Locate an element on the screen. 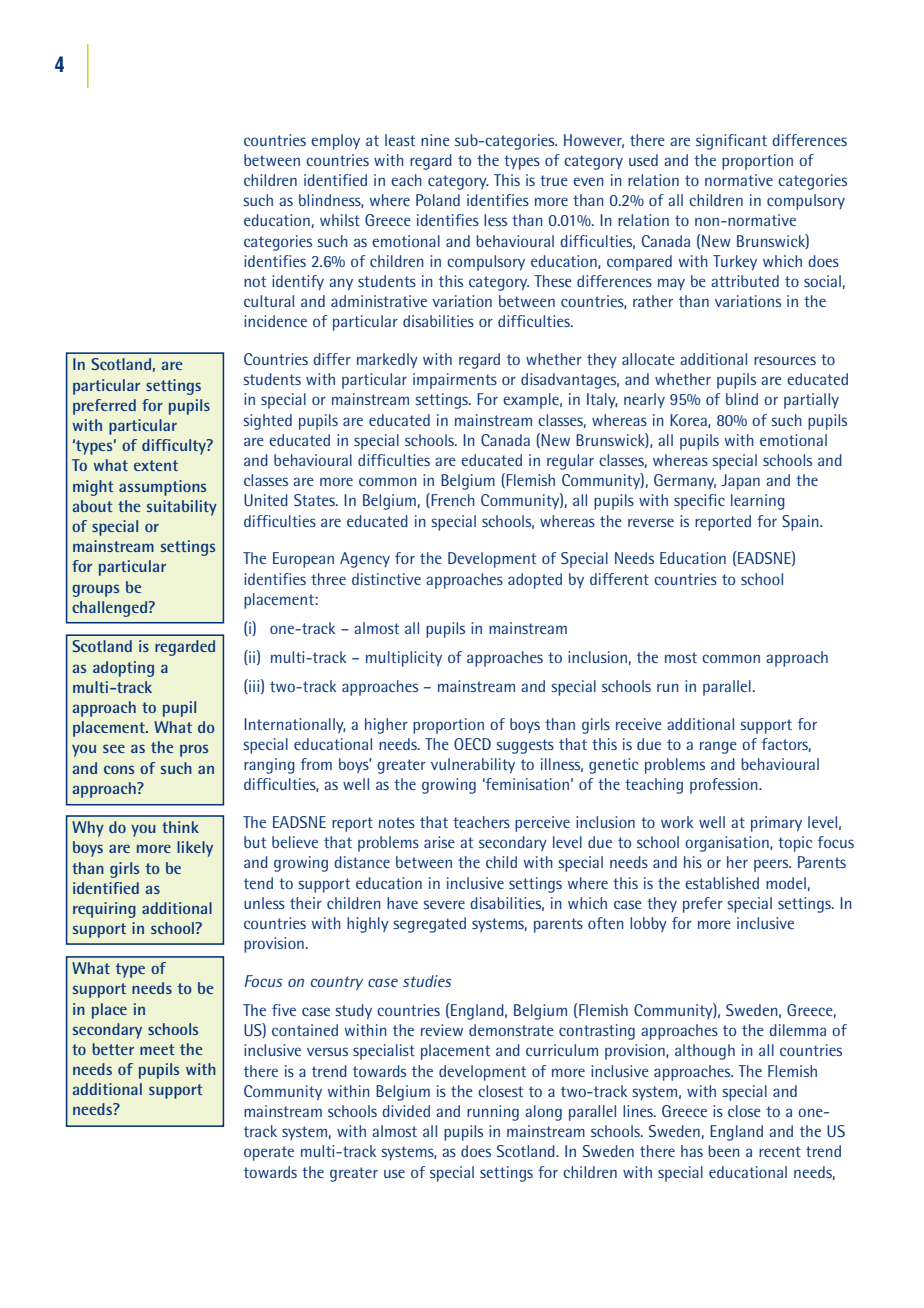  think is located at coordinates (180, 827).
